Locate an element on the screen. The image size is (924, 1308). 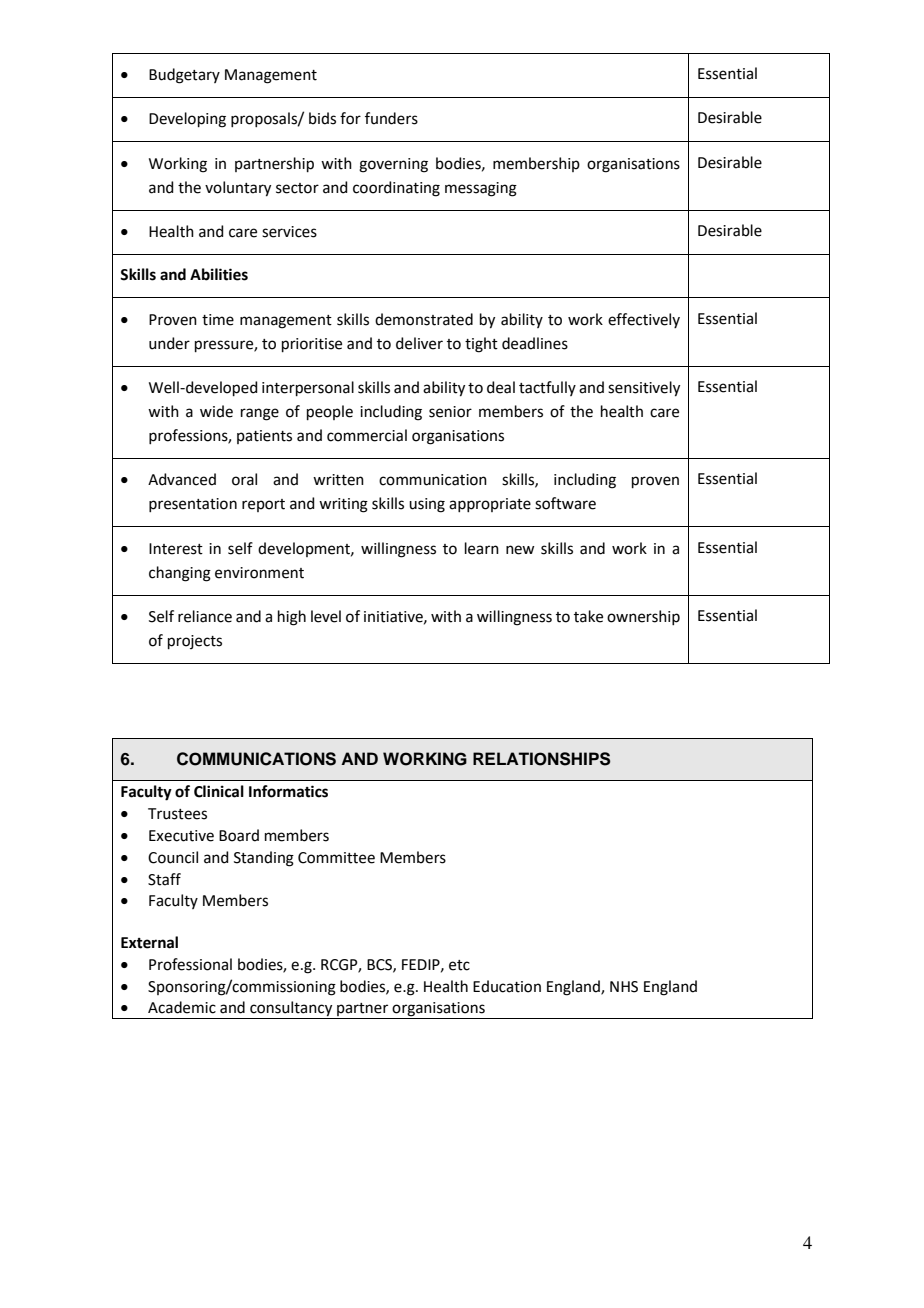
tactfully is located at coordinates (547, 388).
